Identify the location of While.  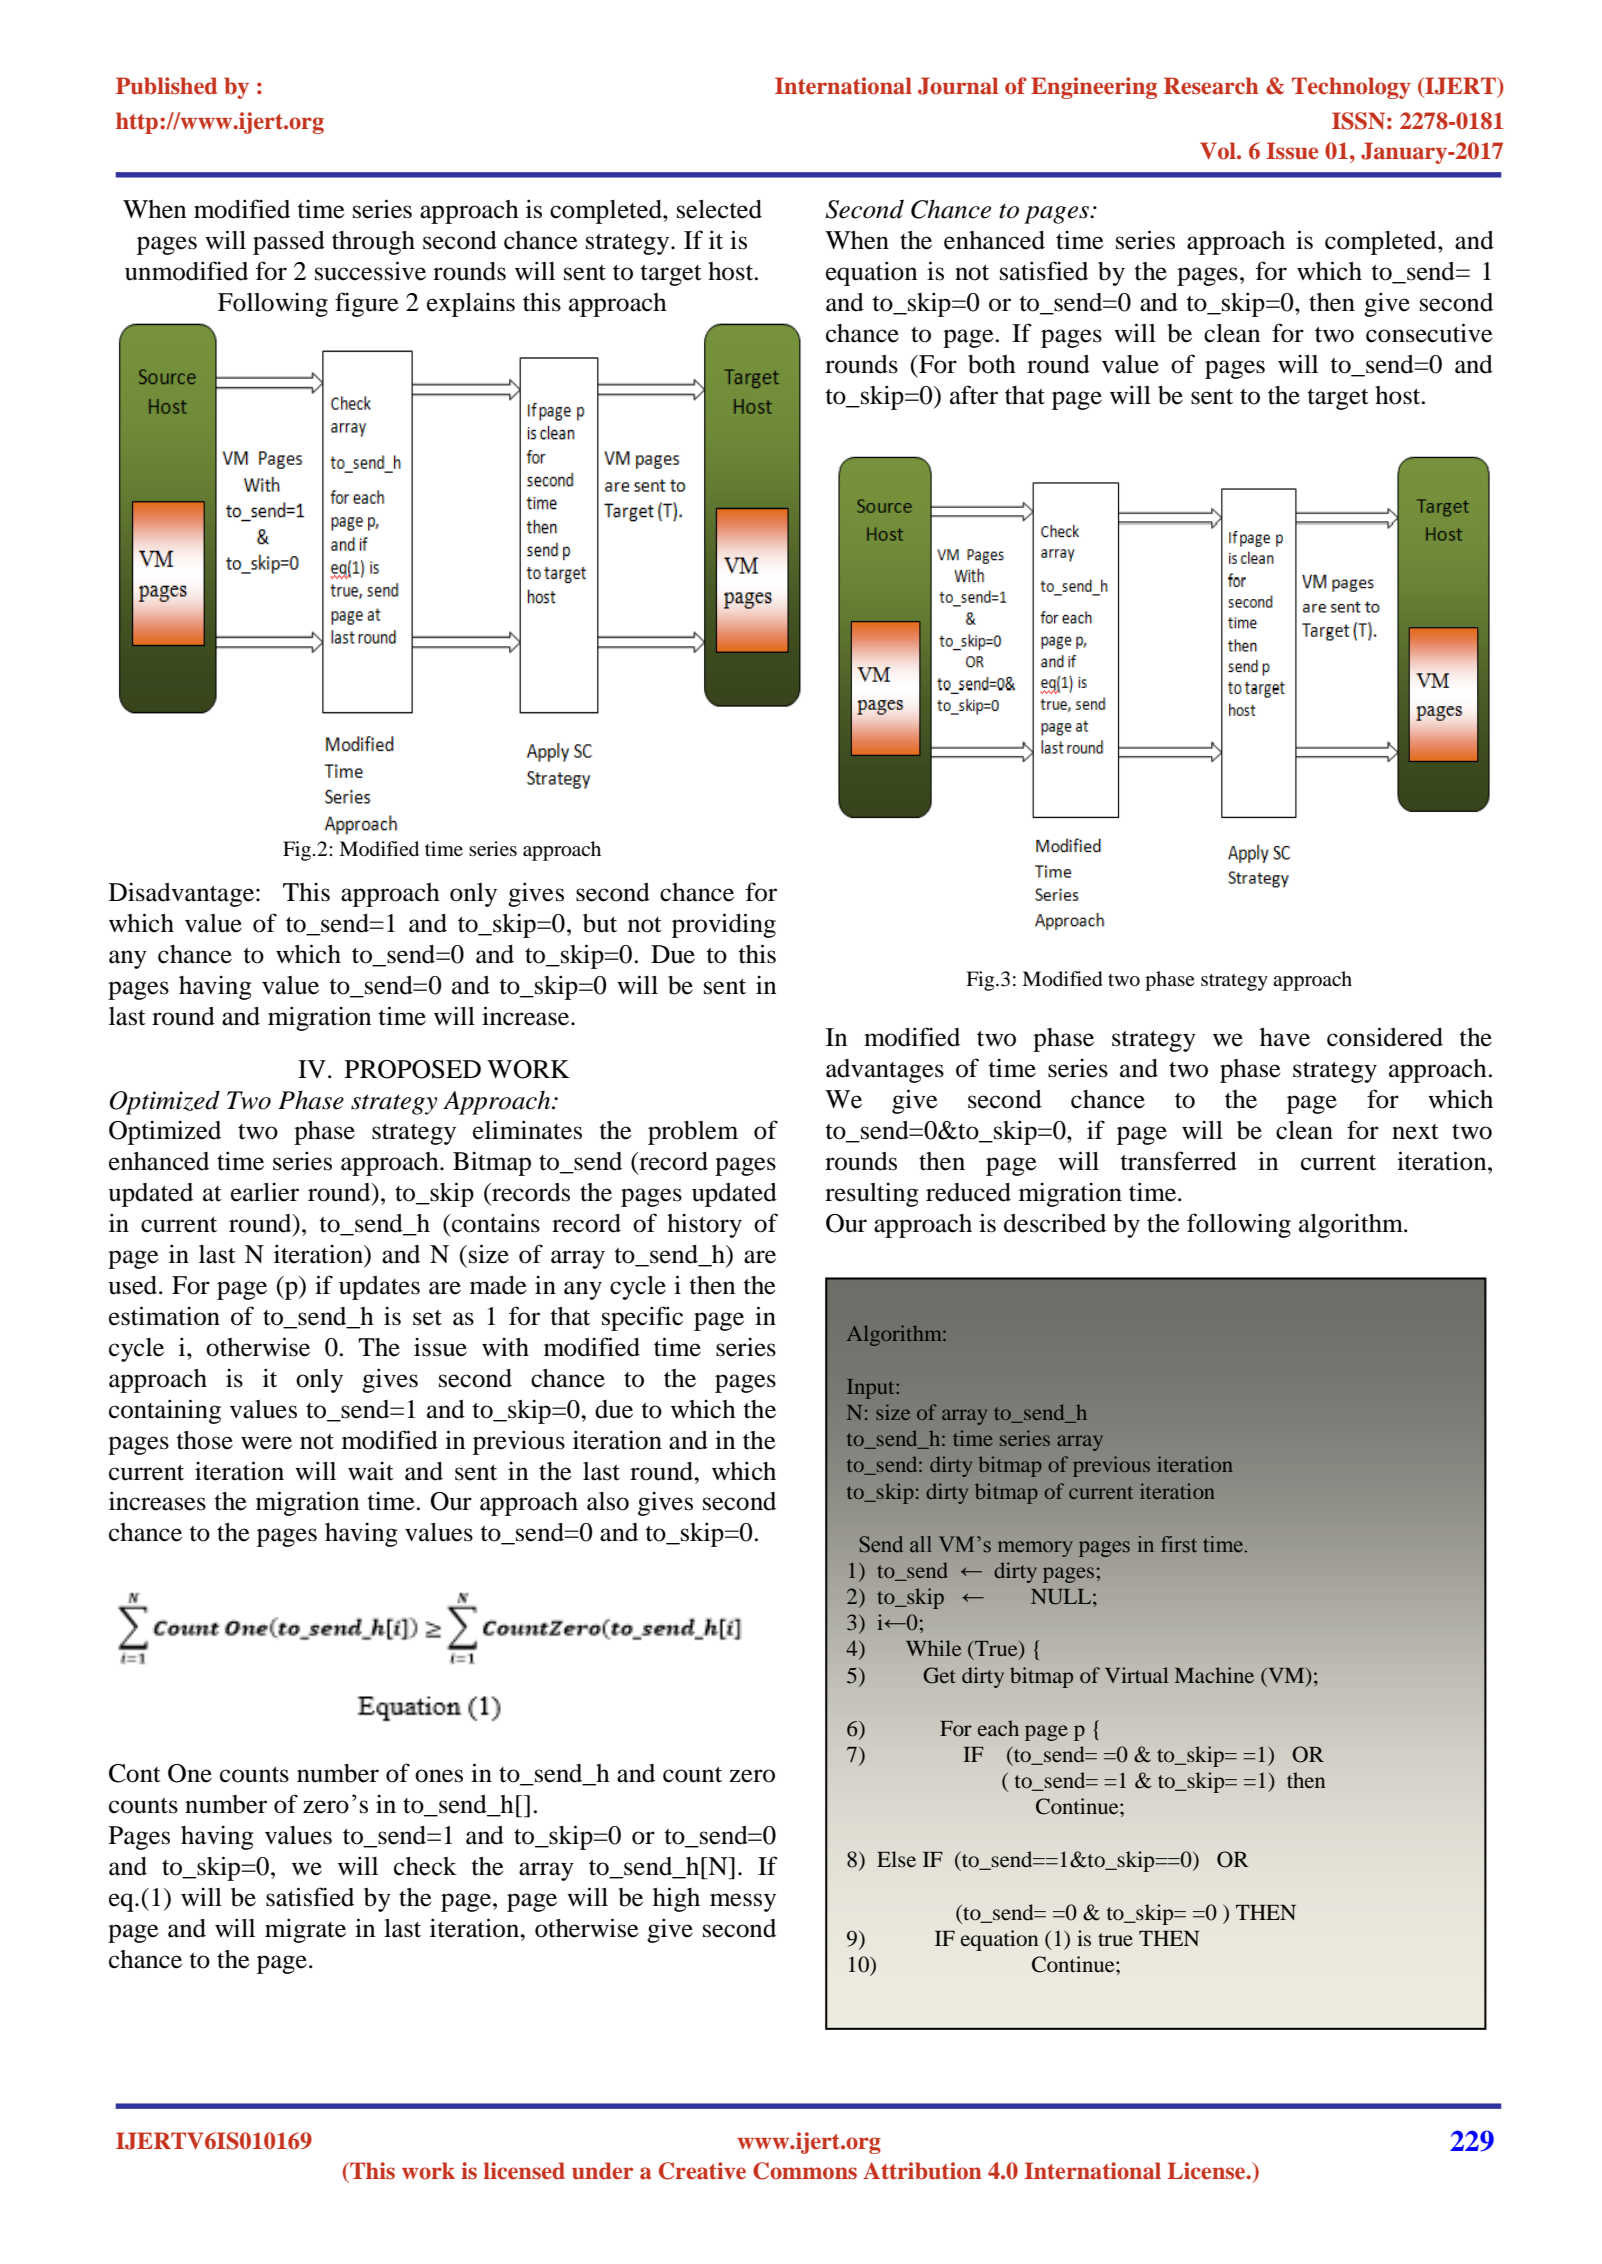
(933, 1648).
